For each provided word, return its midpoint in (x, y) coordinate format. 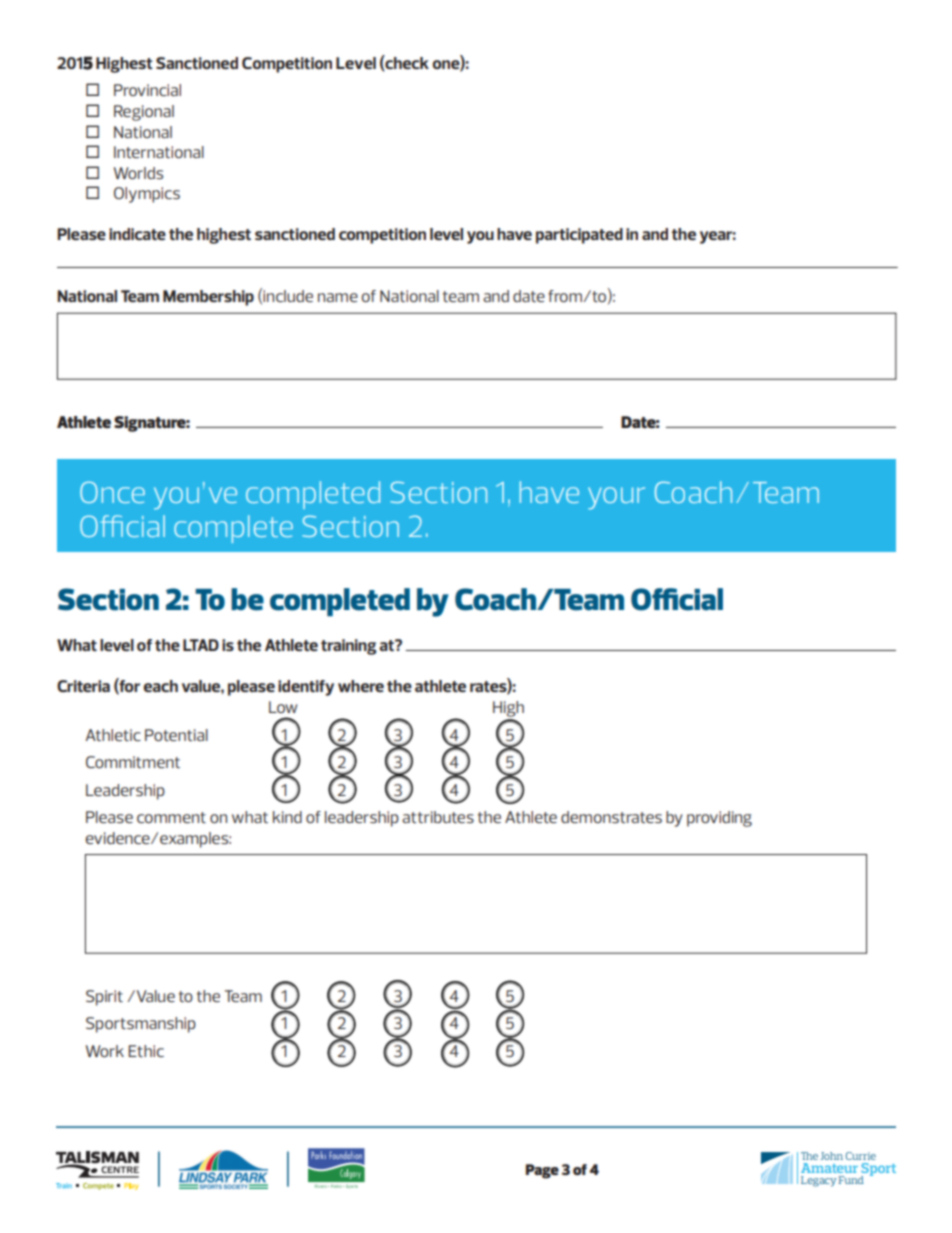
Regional (144, 113)
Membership (208, 298)
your (616, 498)
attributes (438, 817)
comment (171, 817)
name (338, 297)
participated (579, 236)
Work (105, 1051)
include (288, 296)
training (349, 647)
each (161, 686)
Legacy (818, 1181)
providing (719, 819)
